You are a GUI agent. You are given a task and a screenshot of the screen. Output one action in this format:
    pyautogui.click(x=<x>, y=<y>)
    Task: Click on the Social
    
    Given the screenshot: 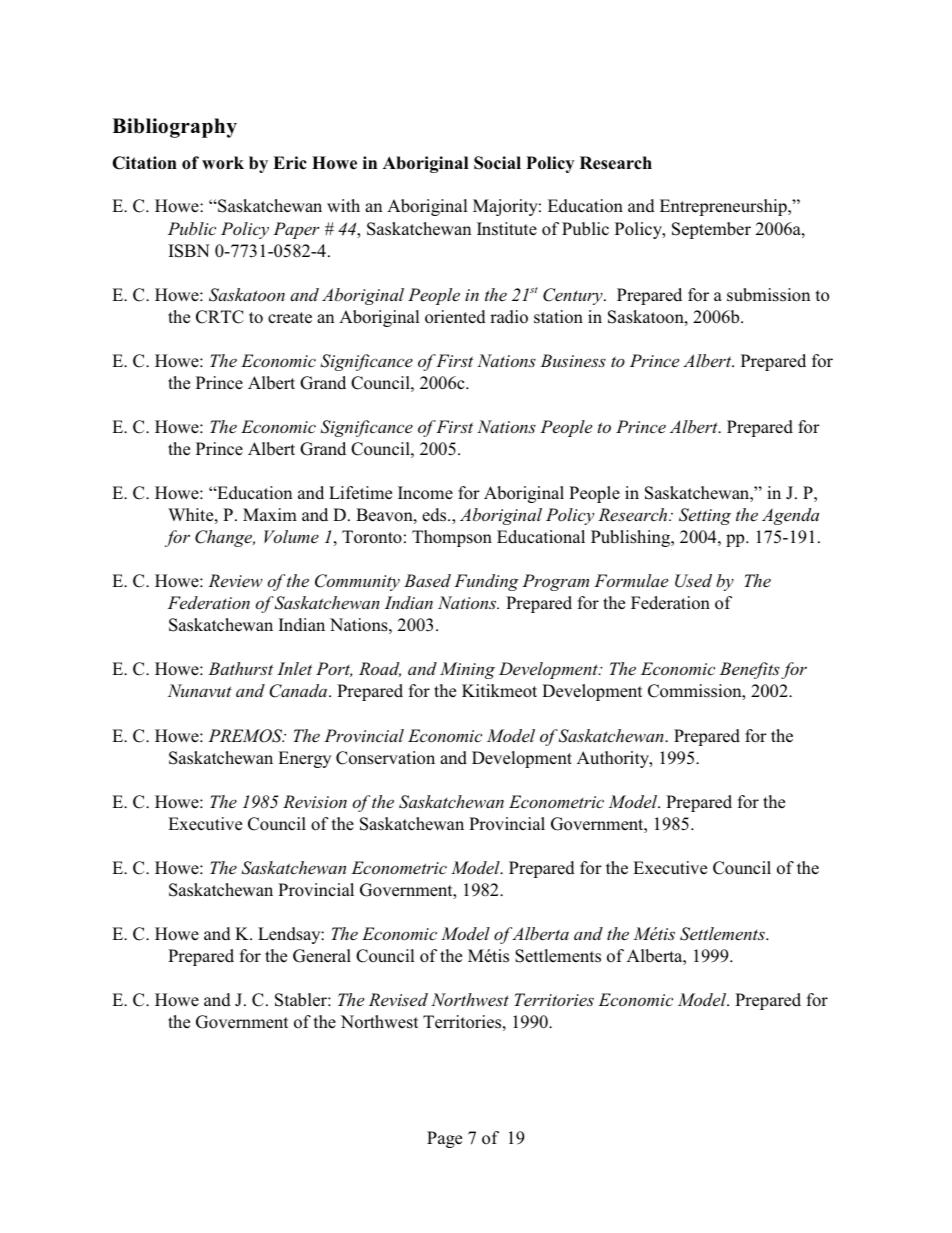 What is the action you would take?
    pyautogui.click(x=497, y=163)
